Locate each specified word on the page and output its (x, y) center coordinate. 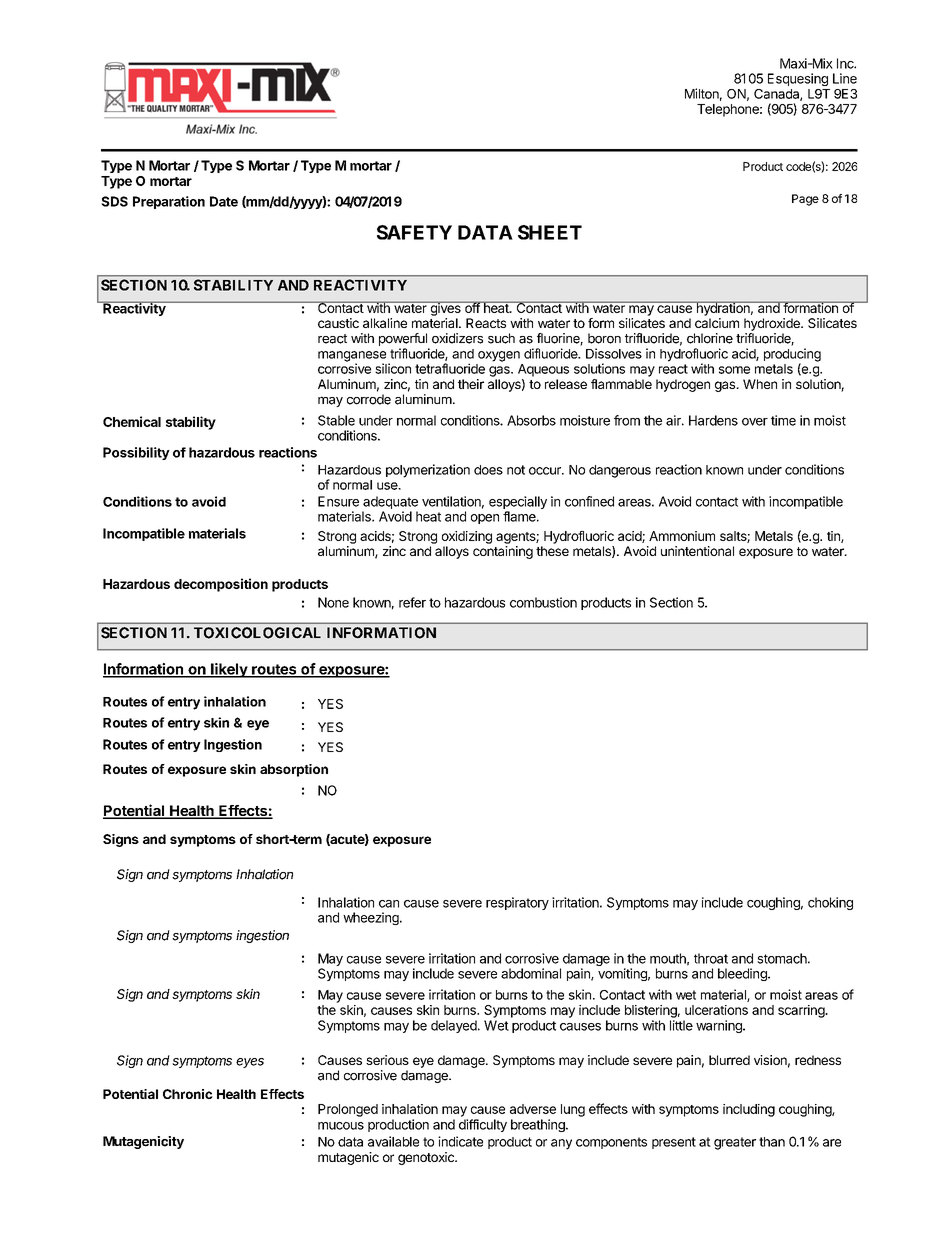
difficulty (483, 1125)
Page (805, 200)
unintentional (697, 551)
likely (229, 670)
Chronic (188, 1094)
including (749, 1110)
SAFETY (414, 232)
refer (412, 602)
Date (224, 201)
